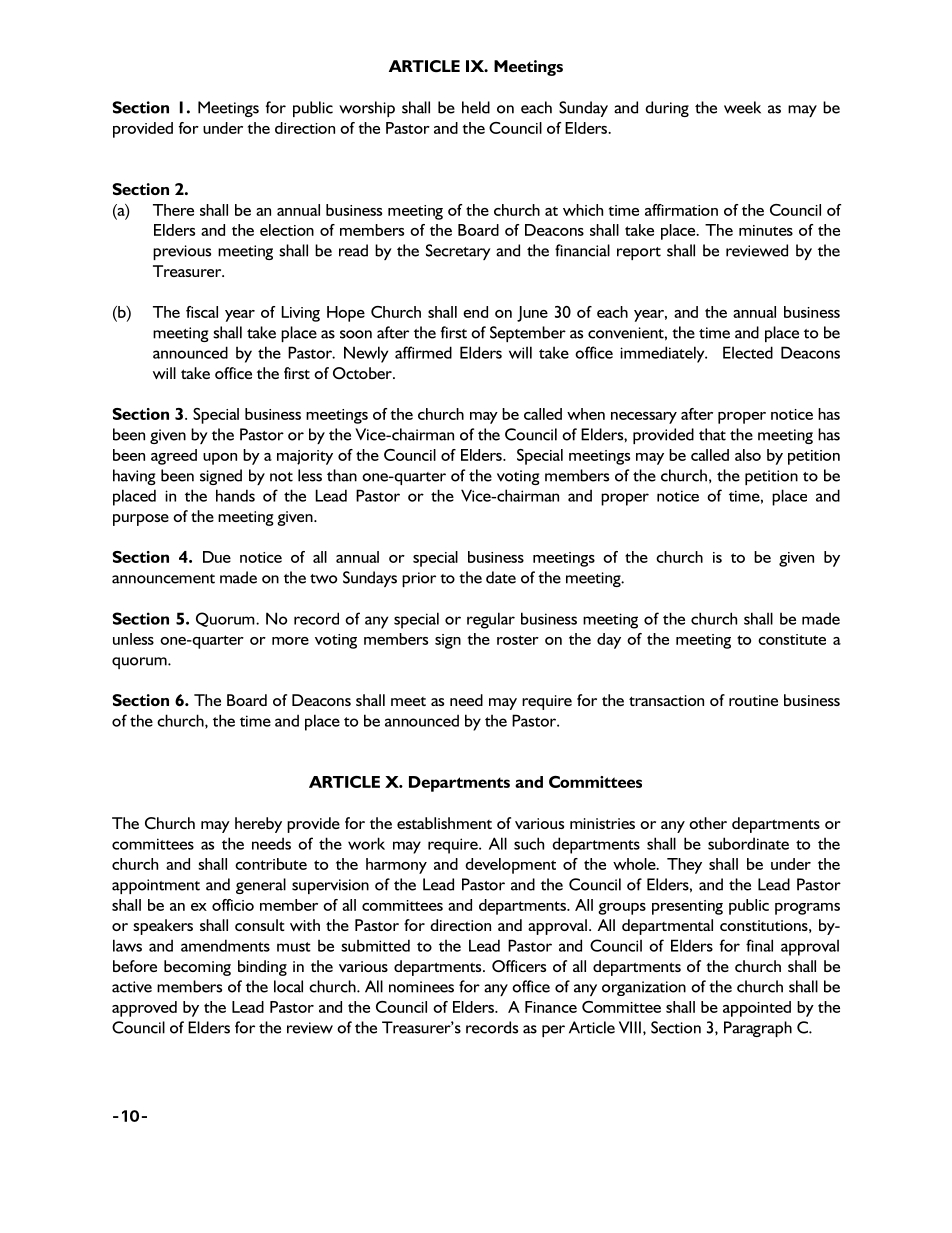 This image has width=952, height=1233. Describe the element at coordinates (792, 639) in the image. I see `constitute` at that location.
